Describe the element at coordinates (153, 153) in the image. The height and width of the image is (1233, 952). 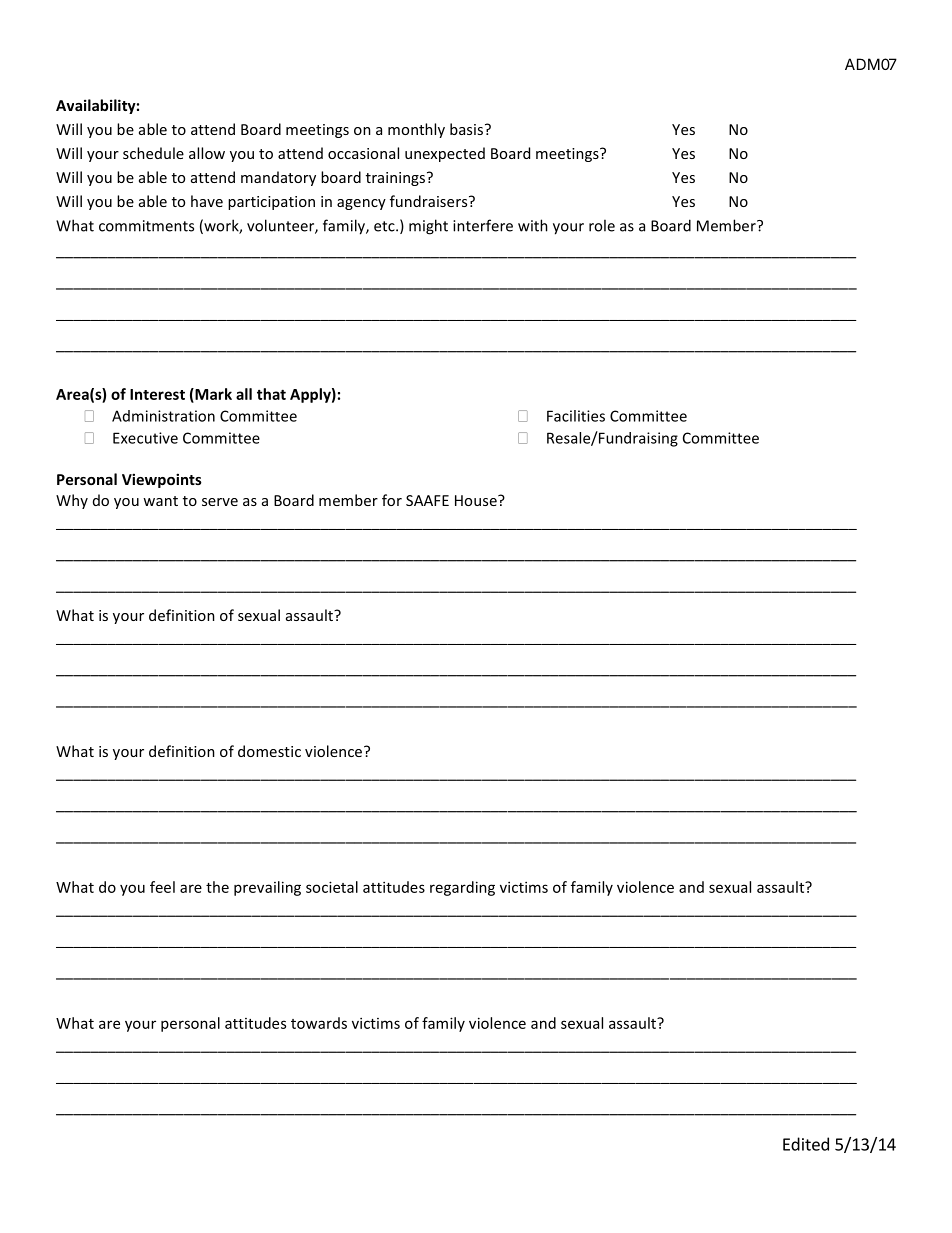
I see `schedule` at that location.
